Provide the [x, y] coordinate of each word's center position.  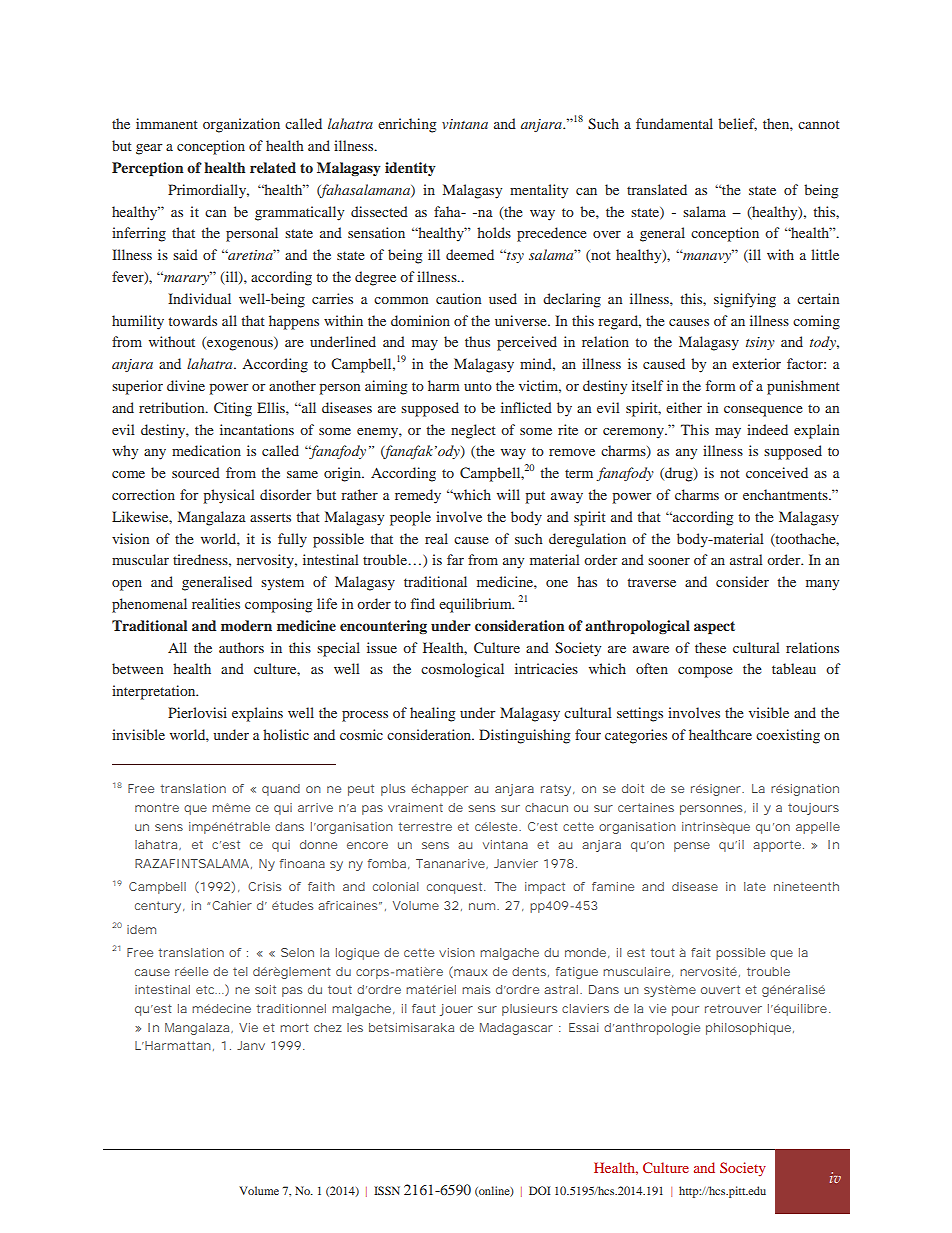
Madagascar [516, 1029]
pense [692, 847]
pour [685, 1011]
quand [281, 790]
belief [737, 124]
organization [241, 125]
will [508, 494]
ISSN [387, 1190]
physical [229, 496]
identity [410, 169]
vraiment [415, 807]
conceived [777, 472]
